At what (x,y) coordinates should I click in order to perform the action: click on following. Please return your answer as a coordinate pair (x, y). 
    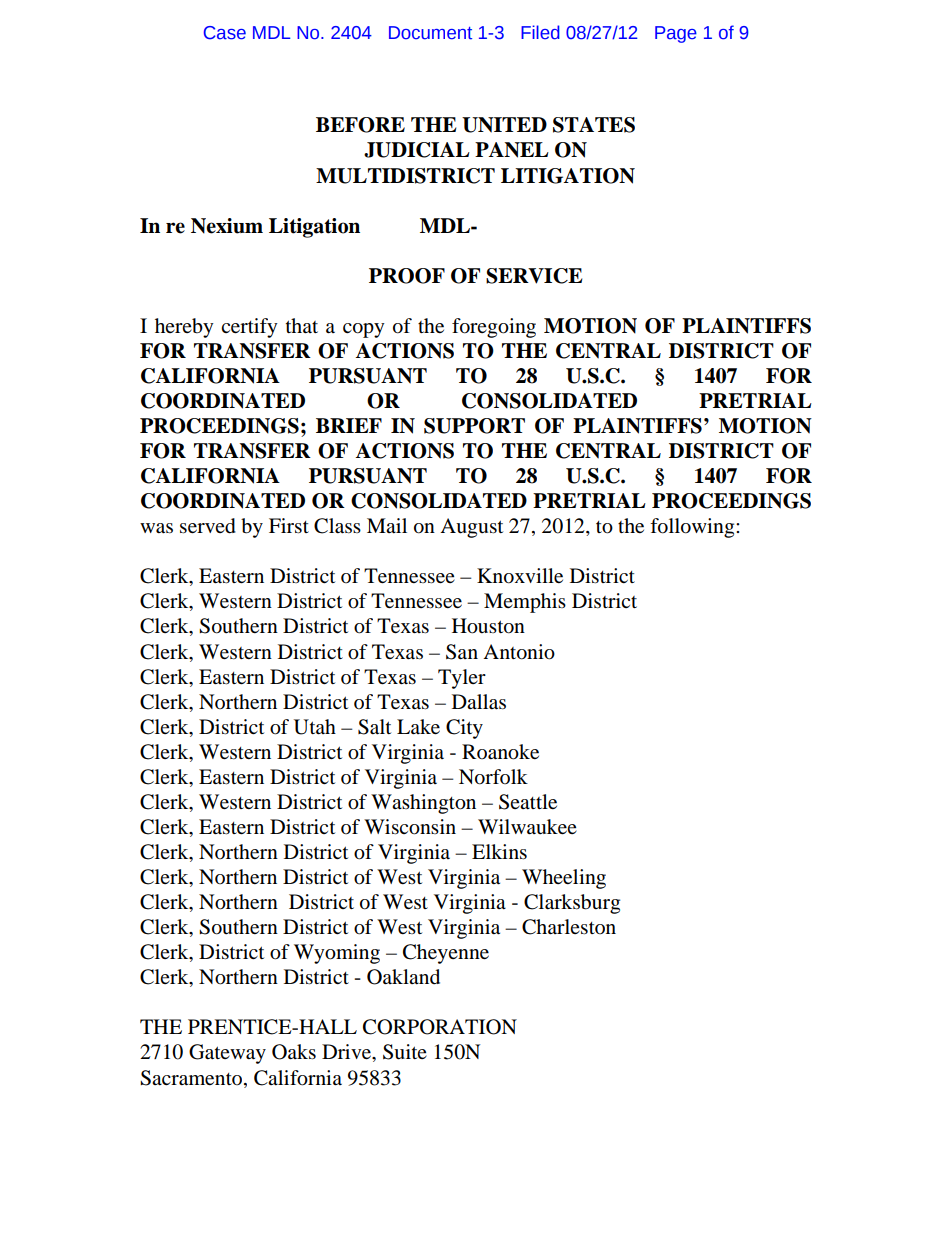
    Looking at the image, I should click on (693, 528).
